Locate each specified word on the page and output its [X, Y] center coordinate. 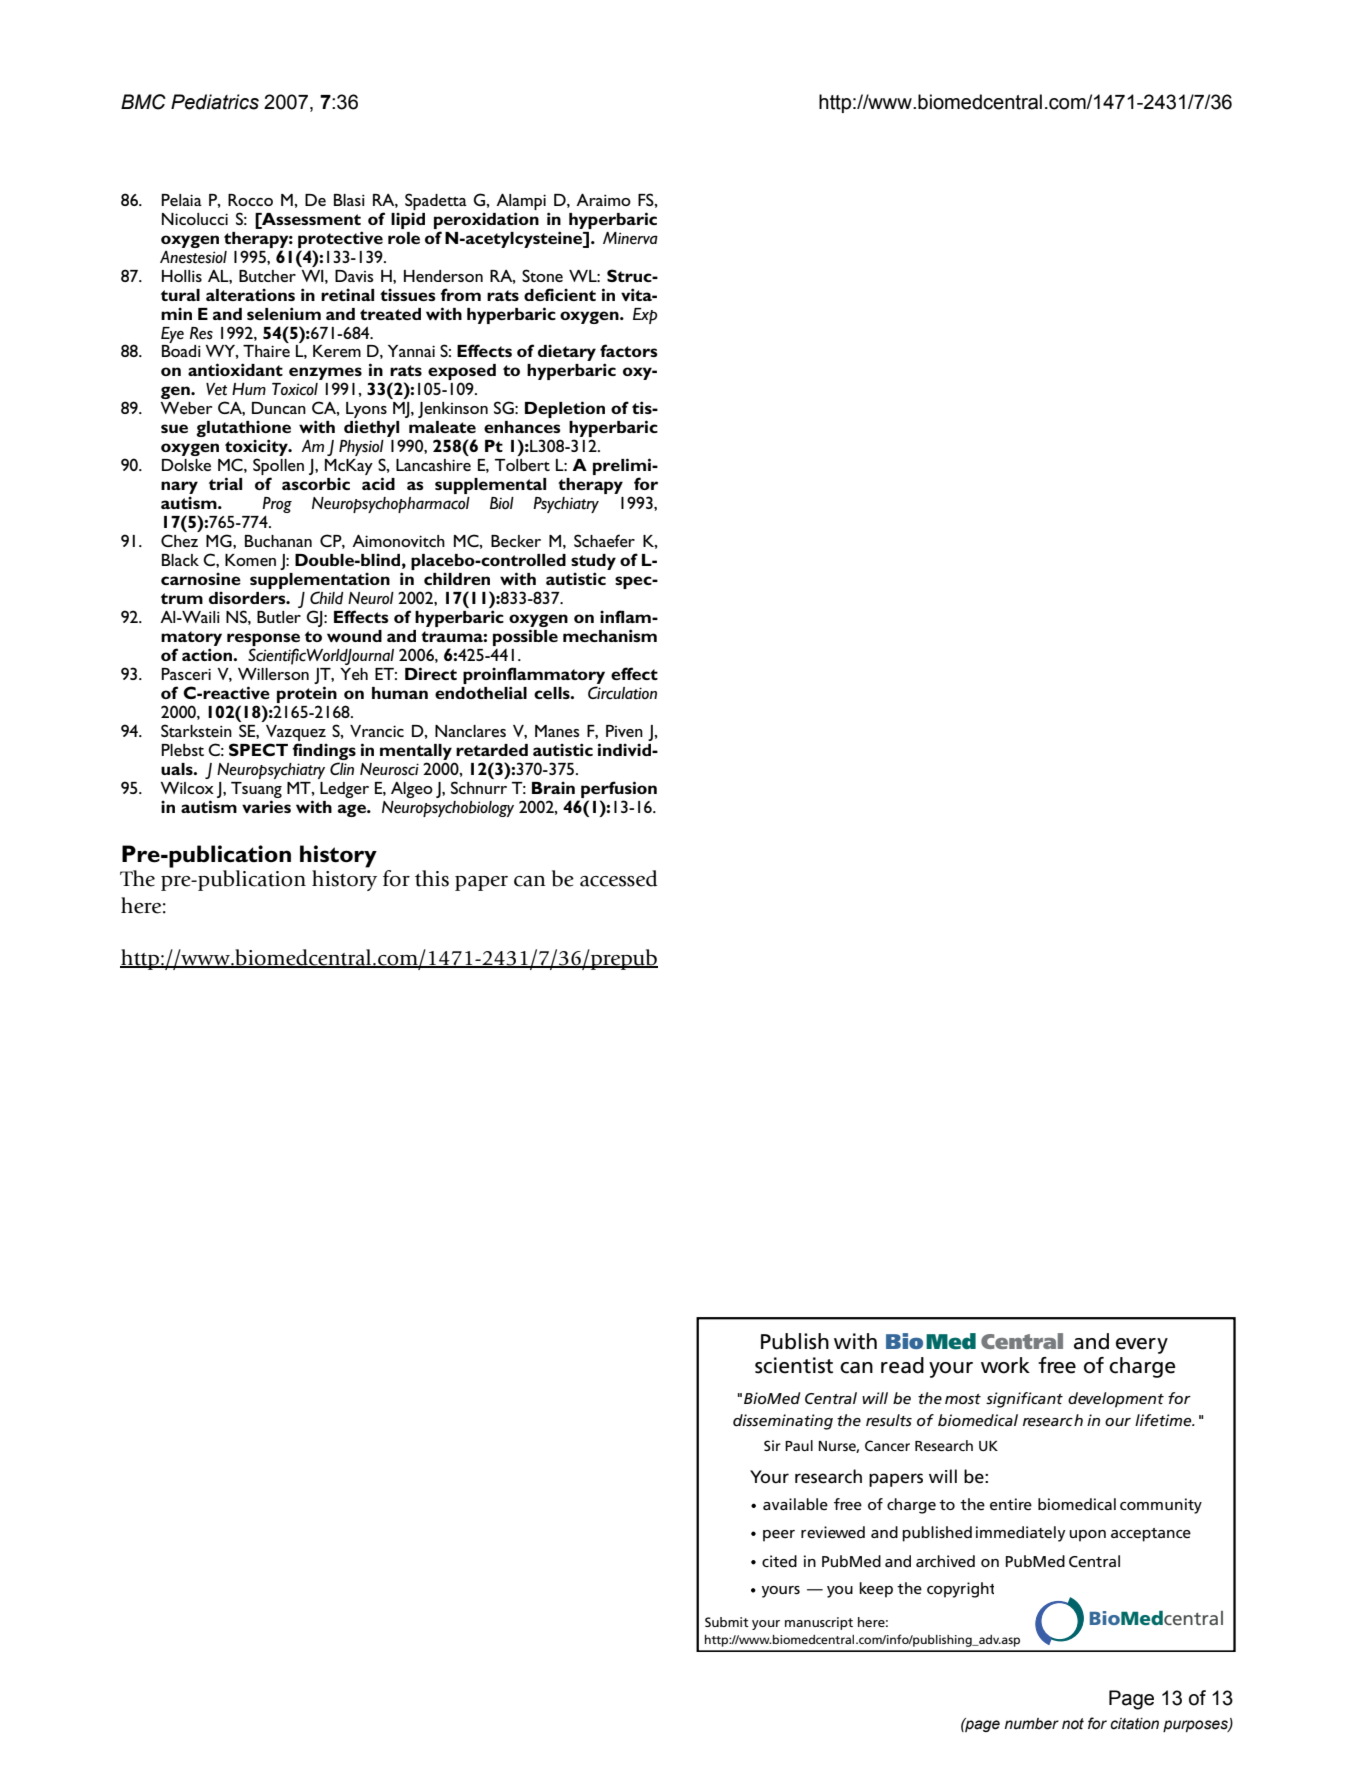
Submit [727, 1622]
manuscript [819, 1623]
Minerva [630, 238]
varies [266, 806]
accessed [619, 878]
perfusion [619, 789]
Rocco [250, 200]
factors [629, 350]
